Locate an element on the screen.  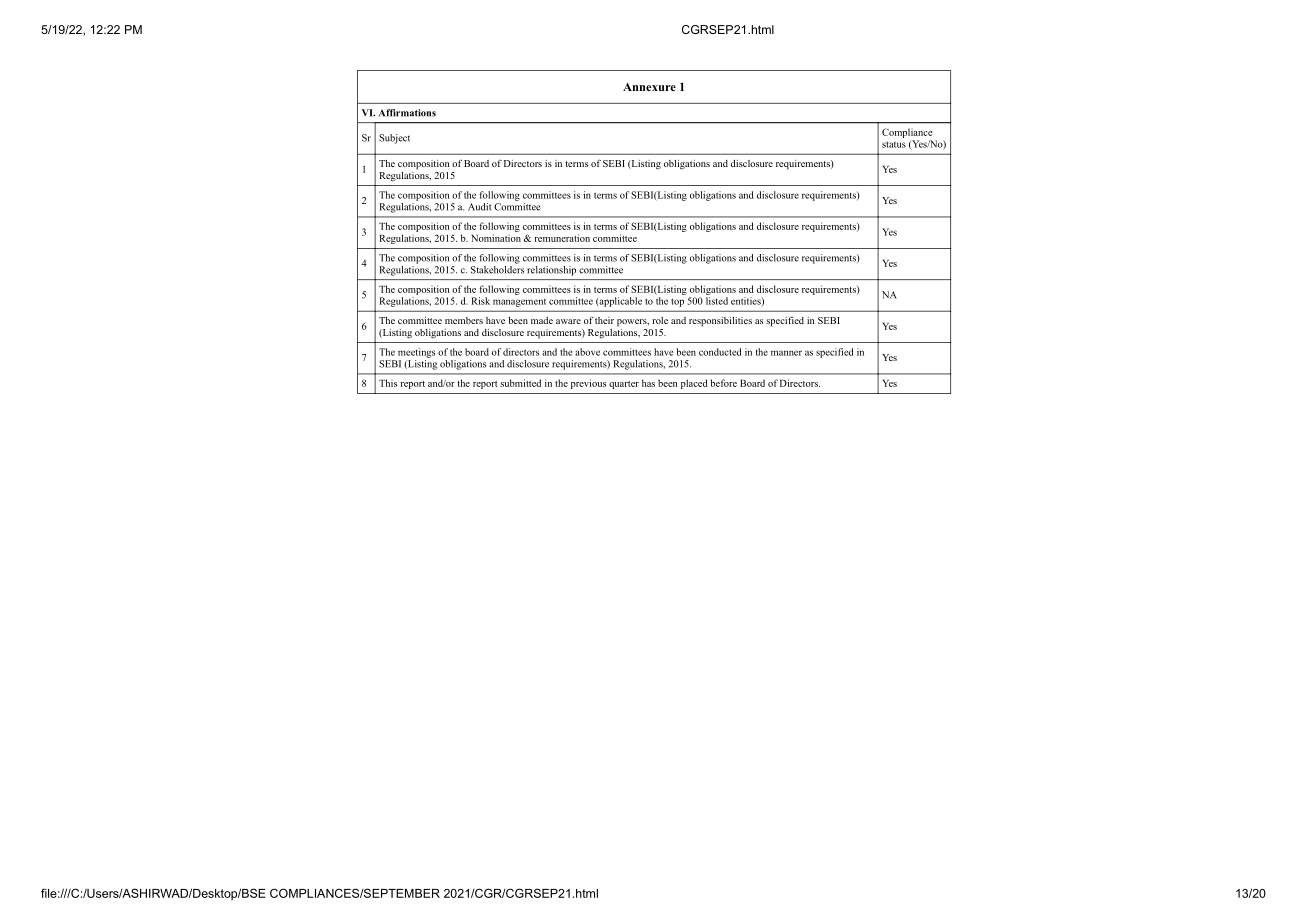
This is located at coordinates (388, 383).
